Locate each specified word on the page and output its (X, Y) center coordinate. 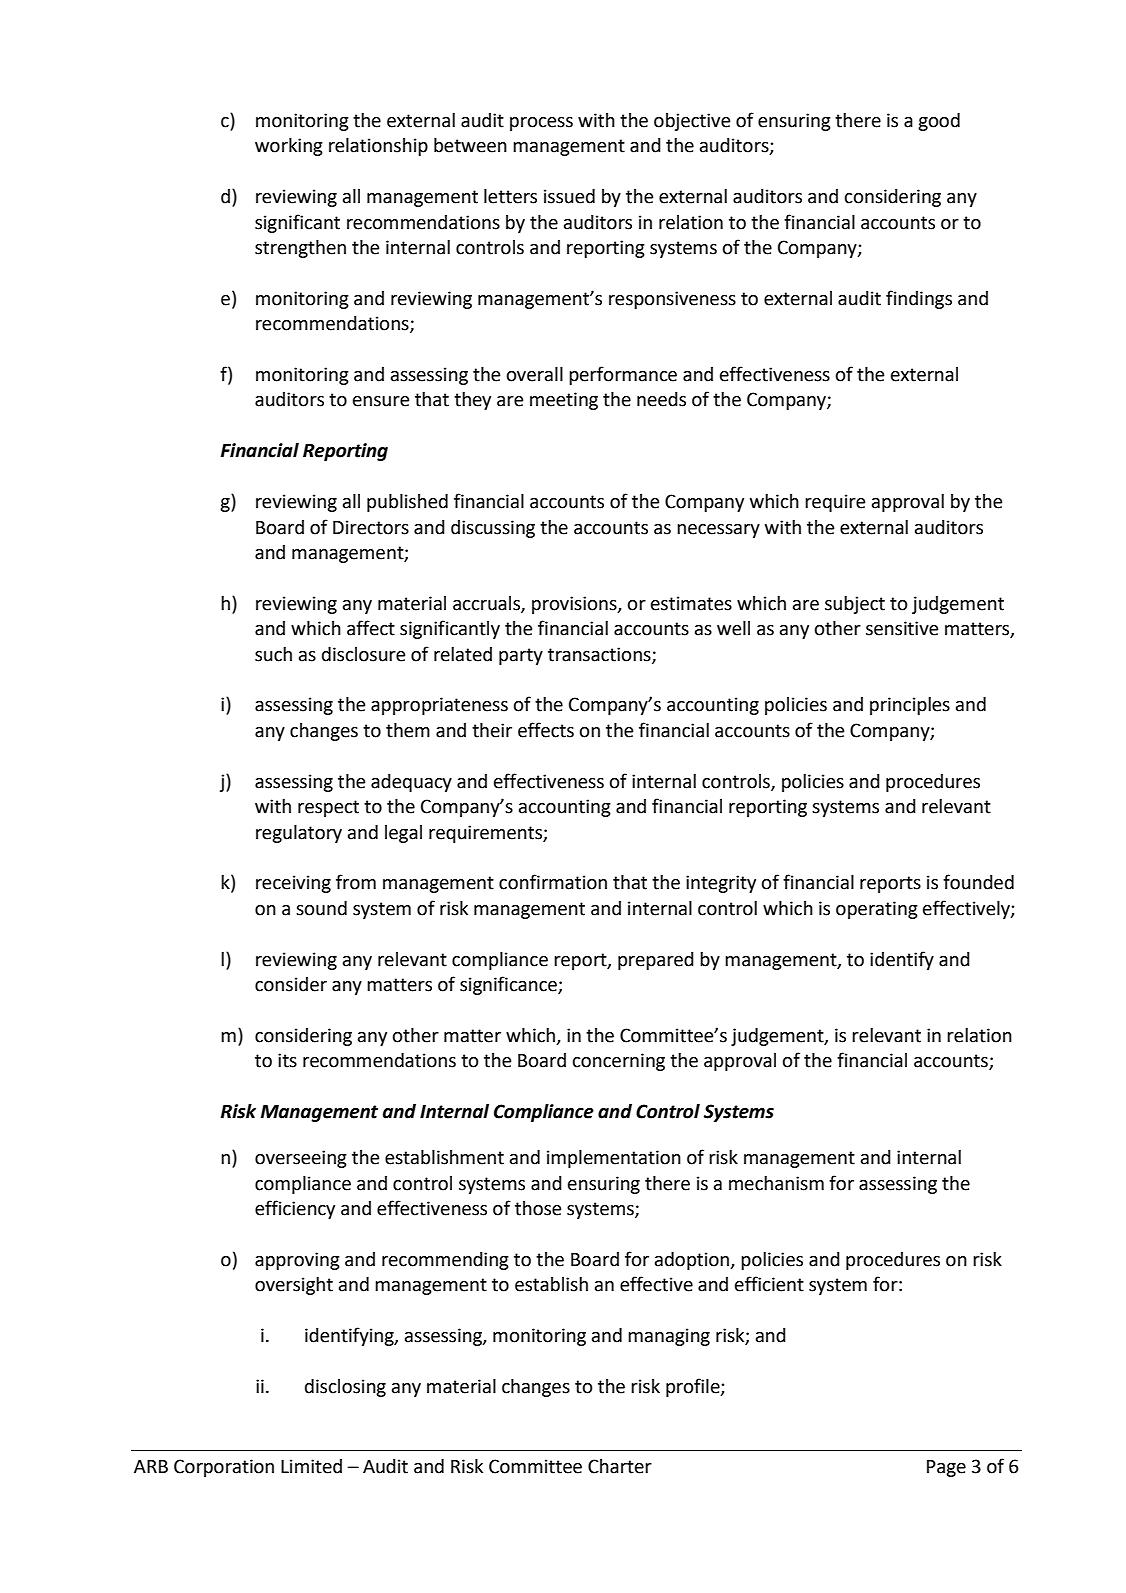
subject (855, 605)
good (939, 122)
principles (910, 706)
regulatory (299, 834)
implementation (614, 1159)
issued (569, 196)
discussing (493, 529)
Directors (371, 527)
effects (546, 730)
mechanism (776, 1183)
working (289, 147)
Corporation (224, 1468)
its (287, 1060)
